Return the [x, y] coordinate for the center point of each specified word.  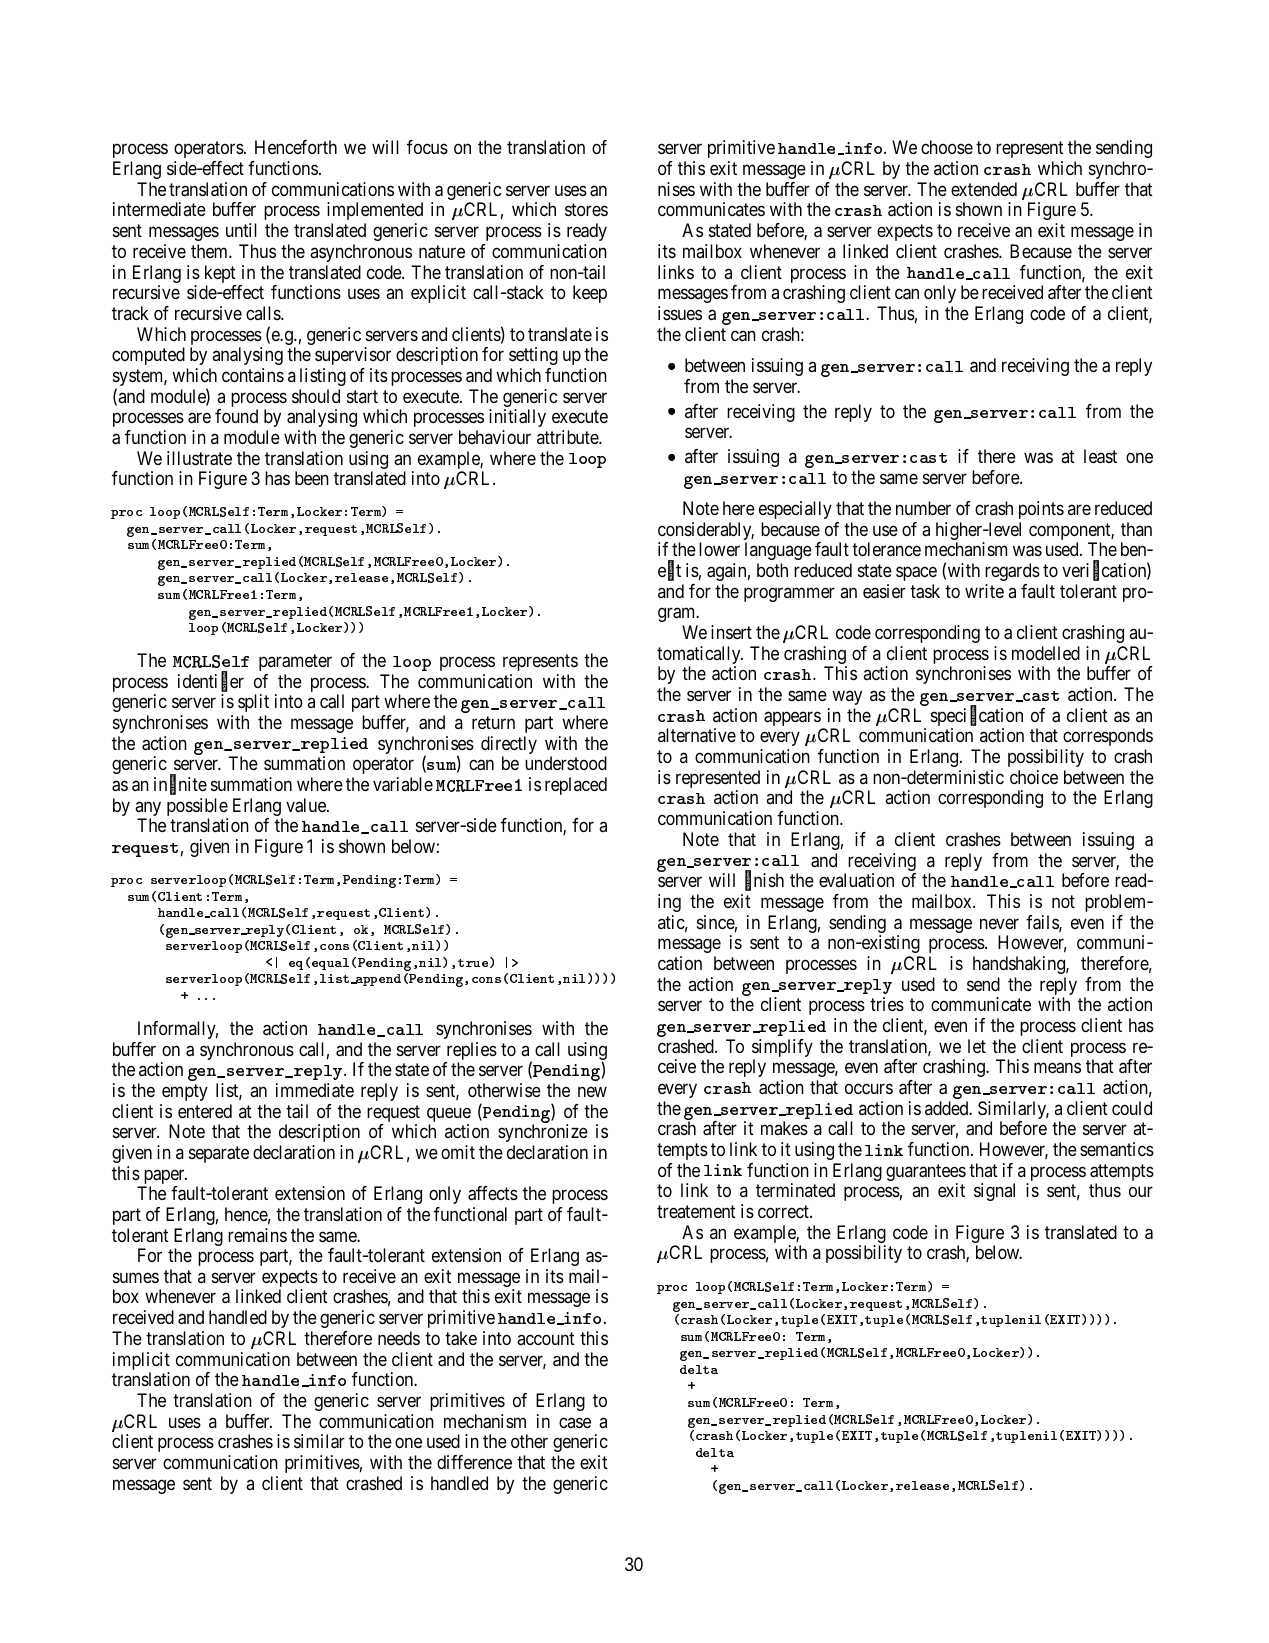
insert [731, 632]
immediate [315, 1090]
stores [586, 210]
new [592, 1091]
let [977, 1046]
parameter [295, 662]
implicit [141, 1362]
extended [984, 189]
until [241, 230]
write [984, 591]
